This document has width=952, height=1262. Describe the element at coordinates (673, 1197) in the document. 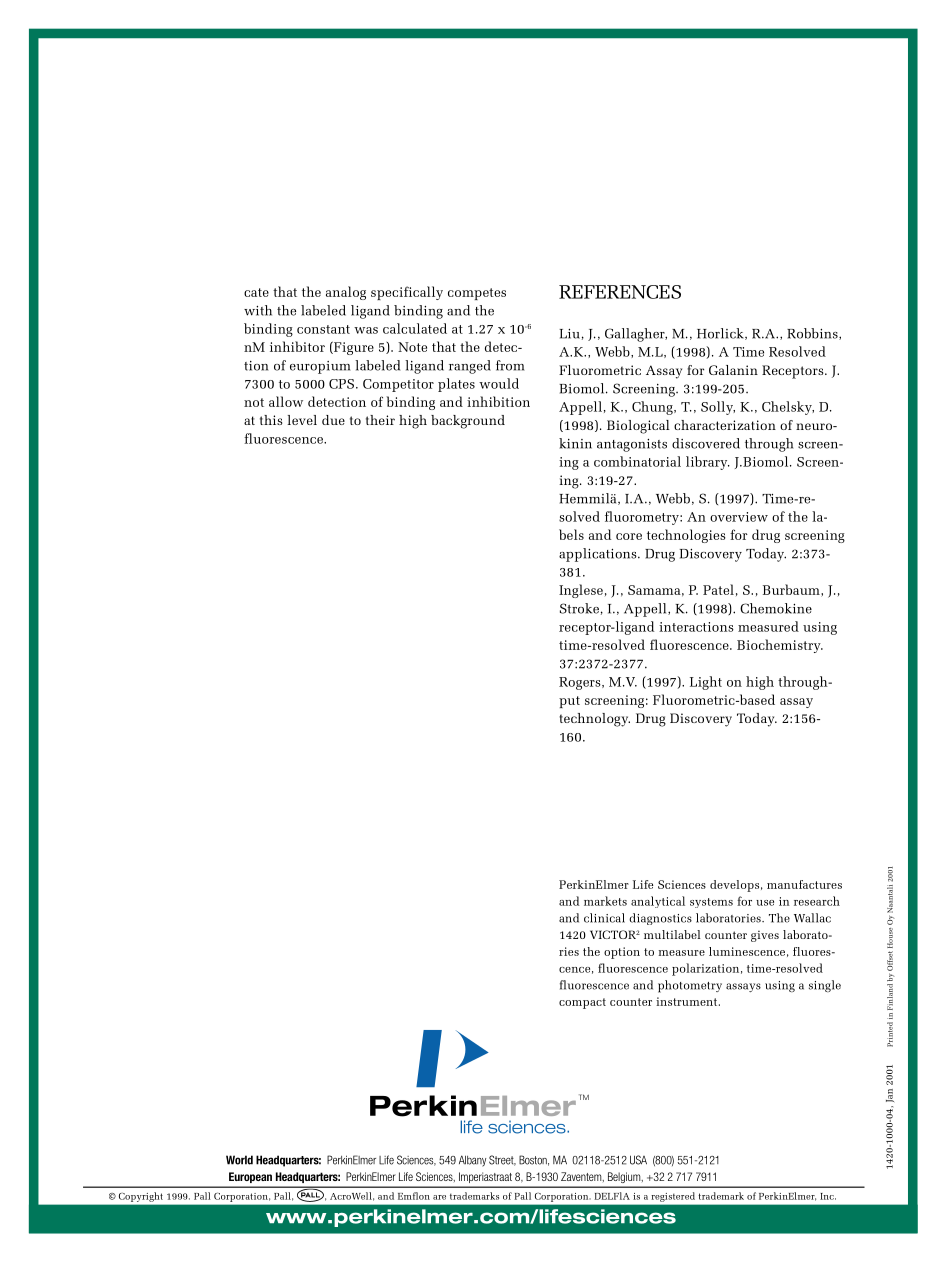

I see `registered` at that location.
